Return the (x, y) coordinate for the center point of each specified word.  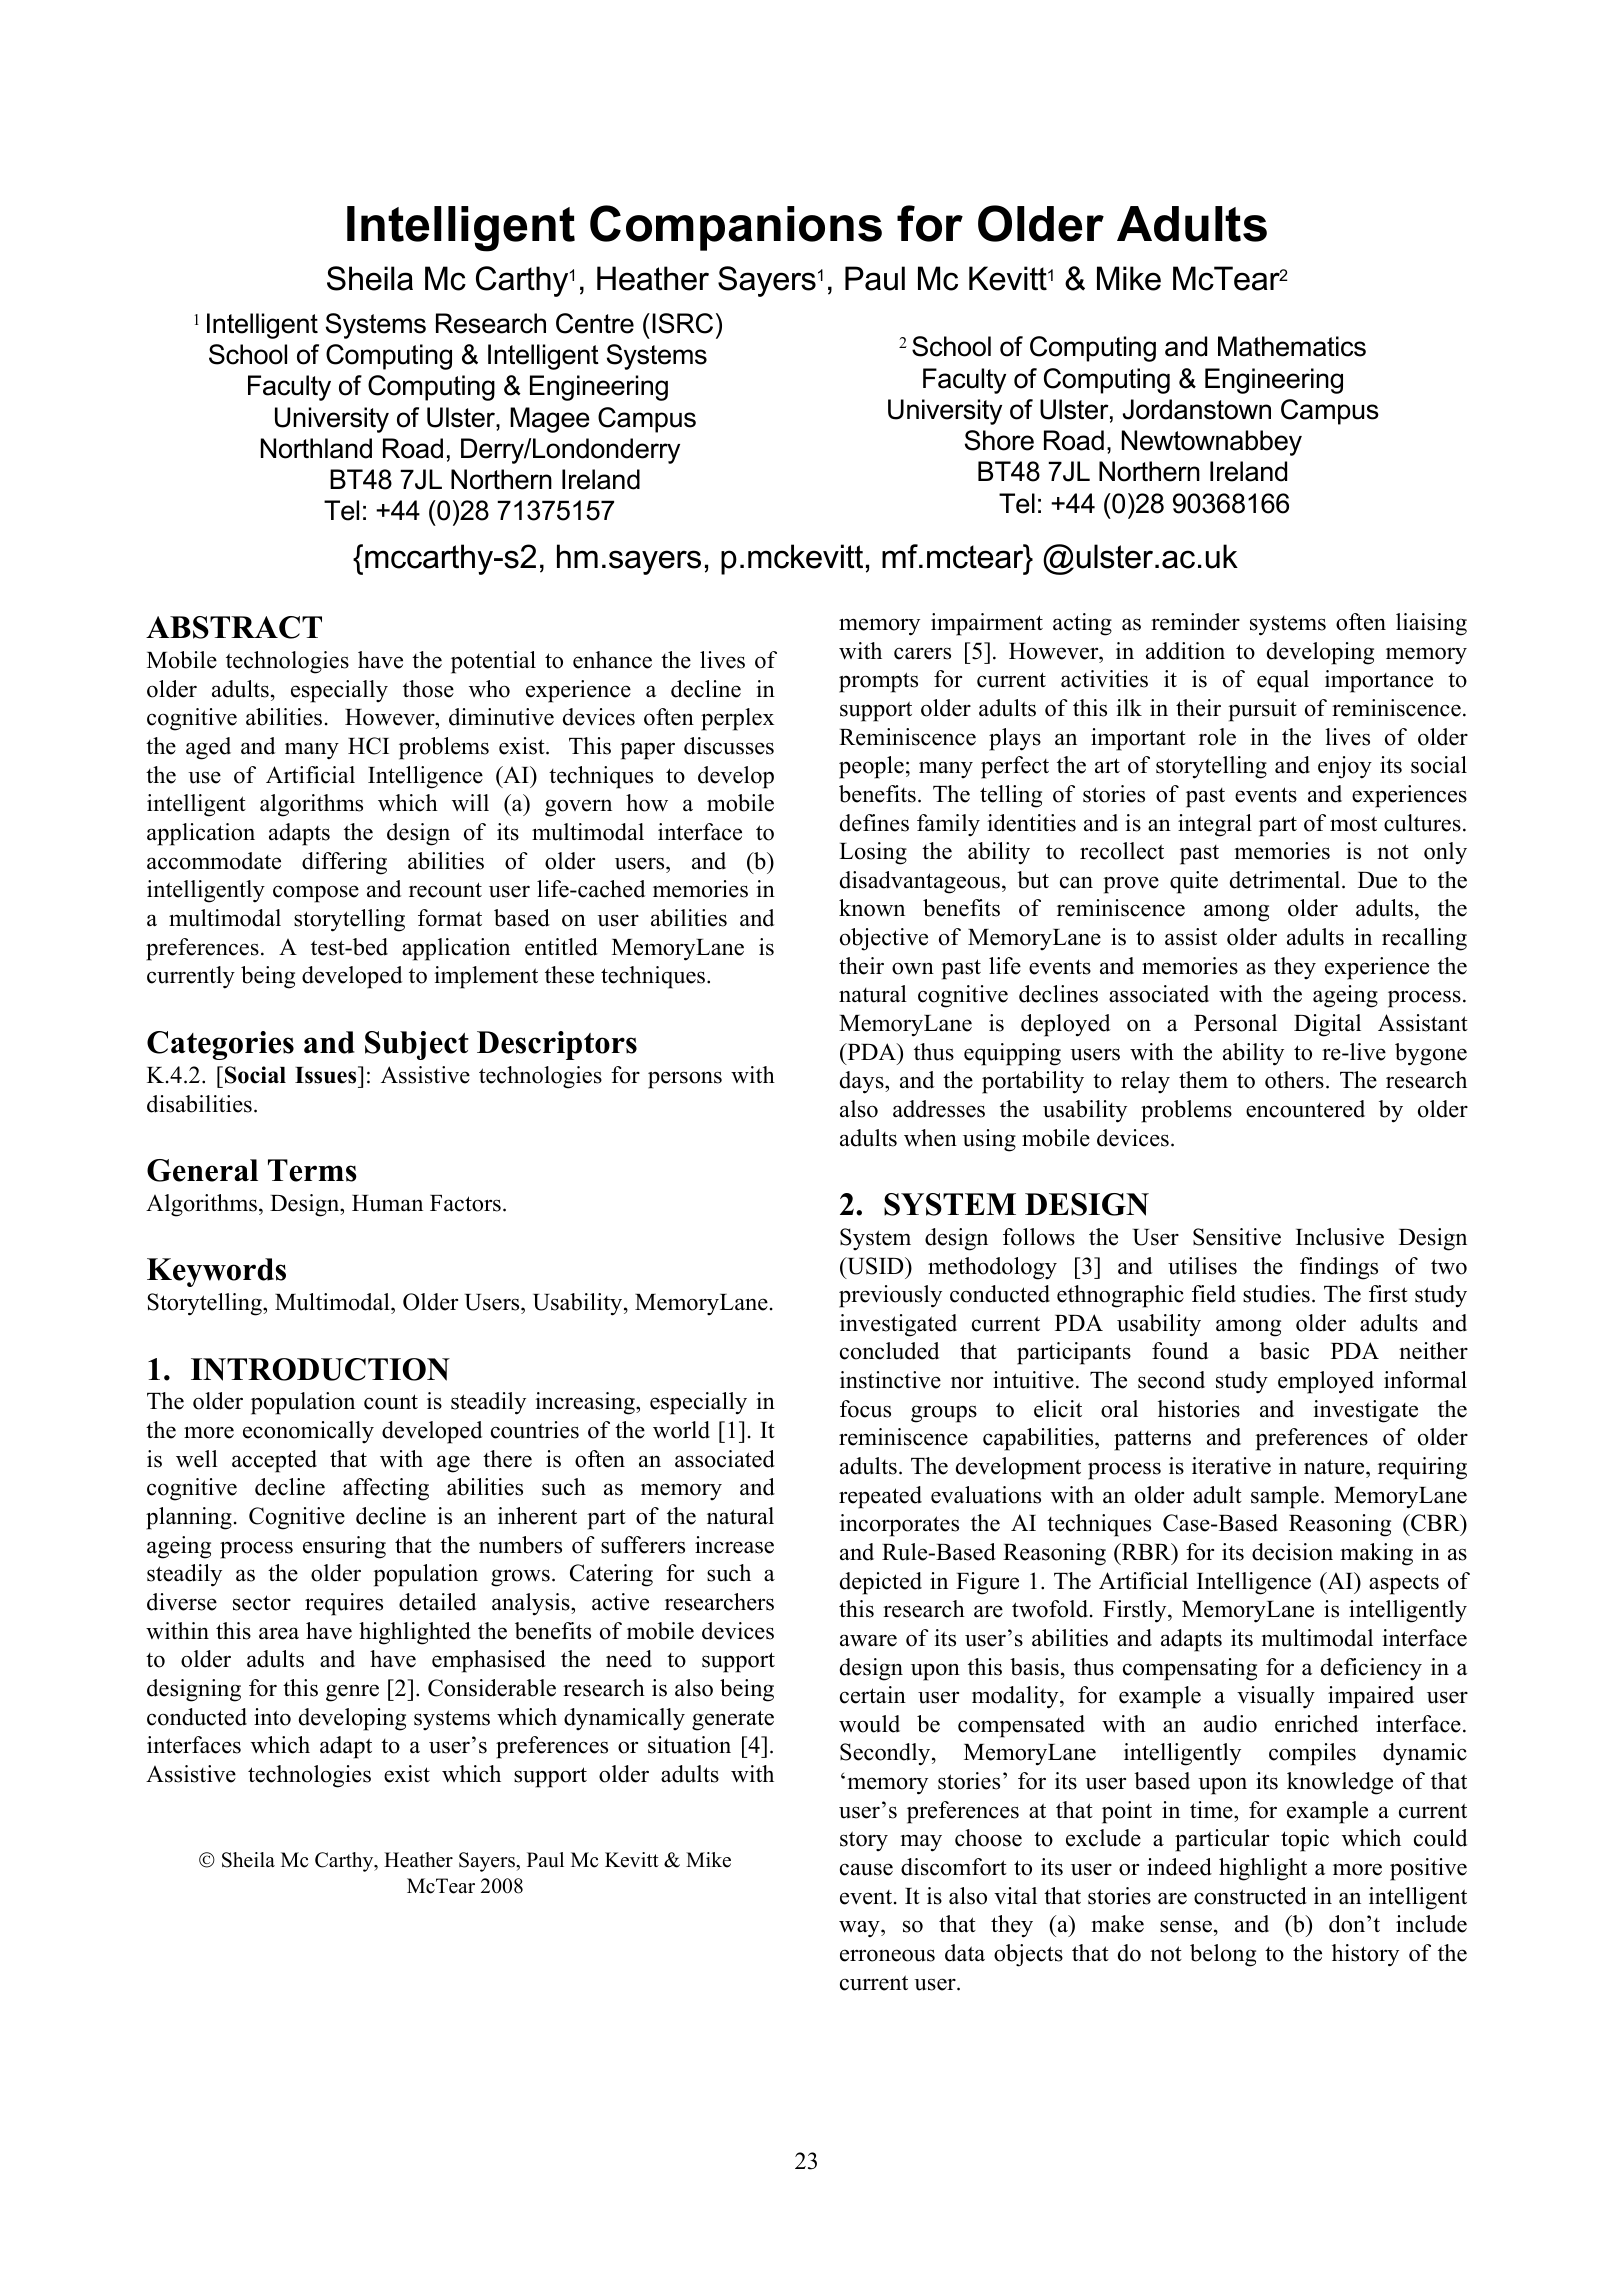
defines (874, 823)
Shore (999, 440)
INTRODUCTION (320, 1369)
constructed (1250, 1896)
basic (1284, 1351)
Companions (736, 228)
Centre (595, 323)
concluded (889, 1351)
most (1353, 824)
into (272, 1717)
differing (344, 863)
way (860, 1929)
